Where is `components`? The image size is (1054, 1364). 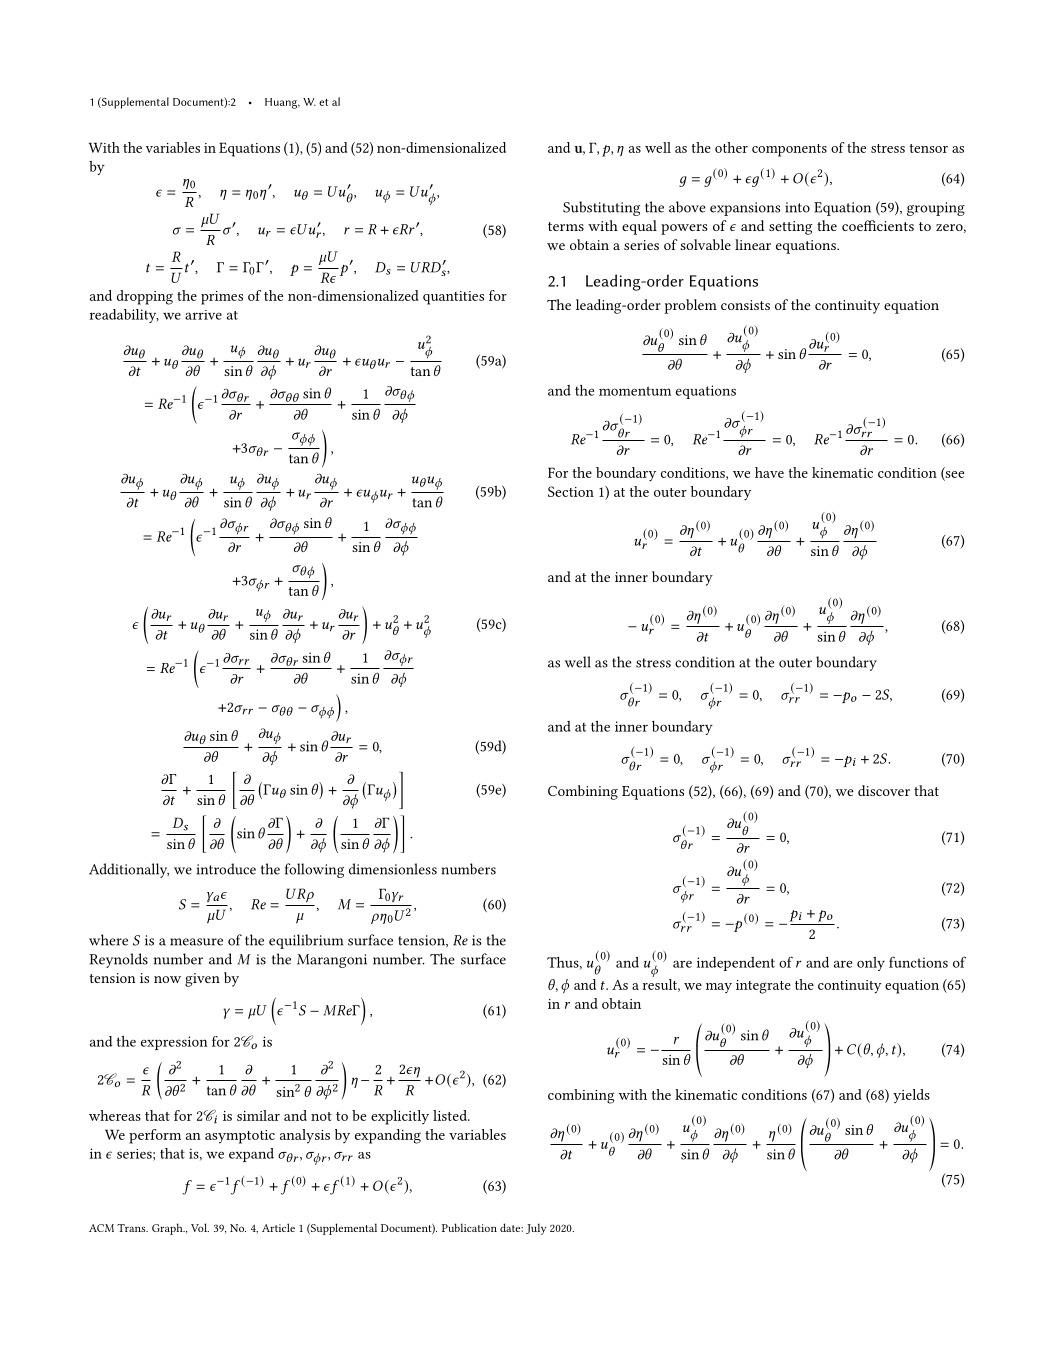 components is located at coordinates (789, 150).
